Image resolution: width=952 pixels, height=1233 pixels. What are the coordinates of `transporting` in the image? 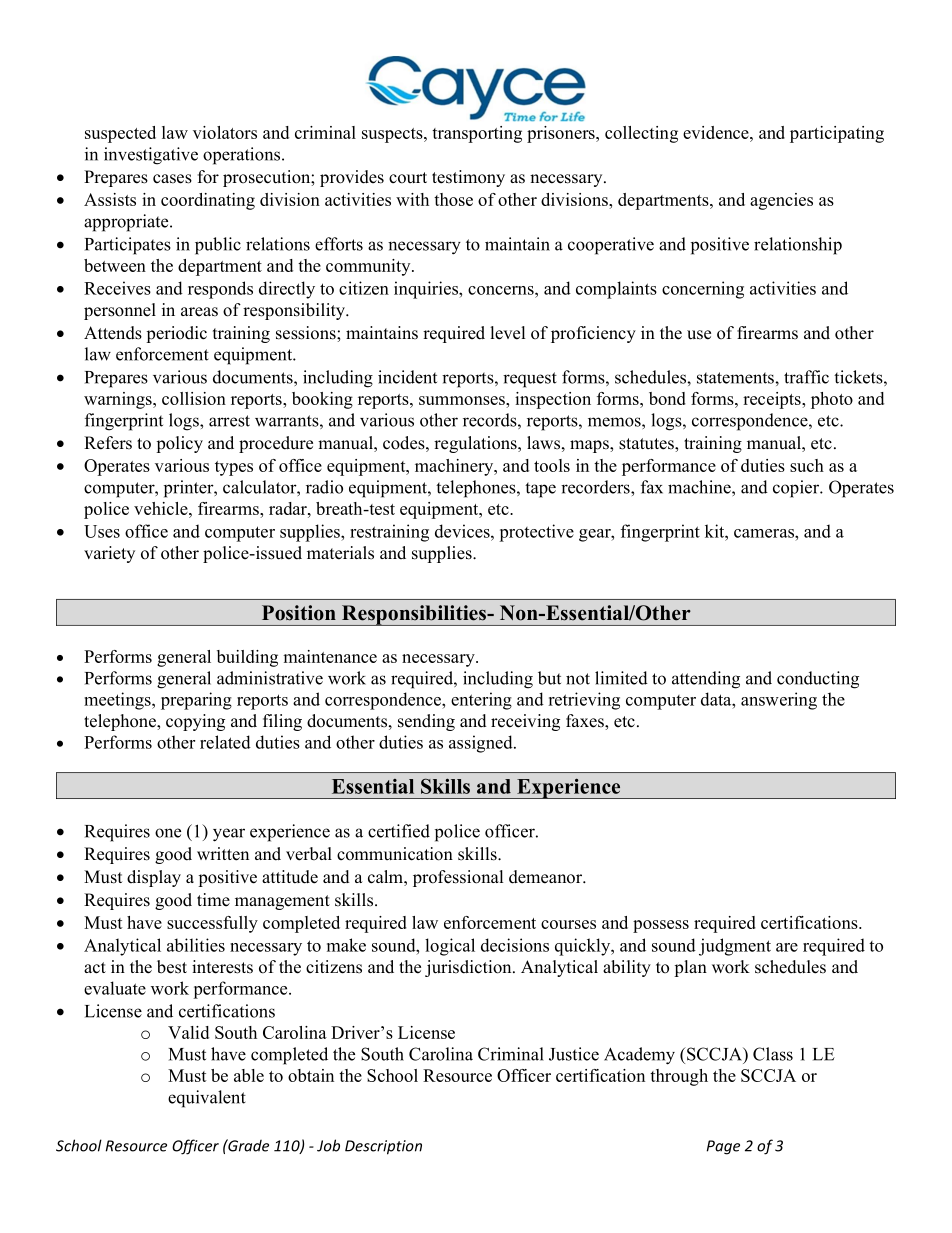 It's located at (477, 134).
